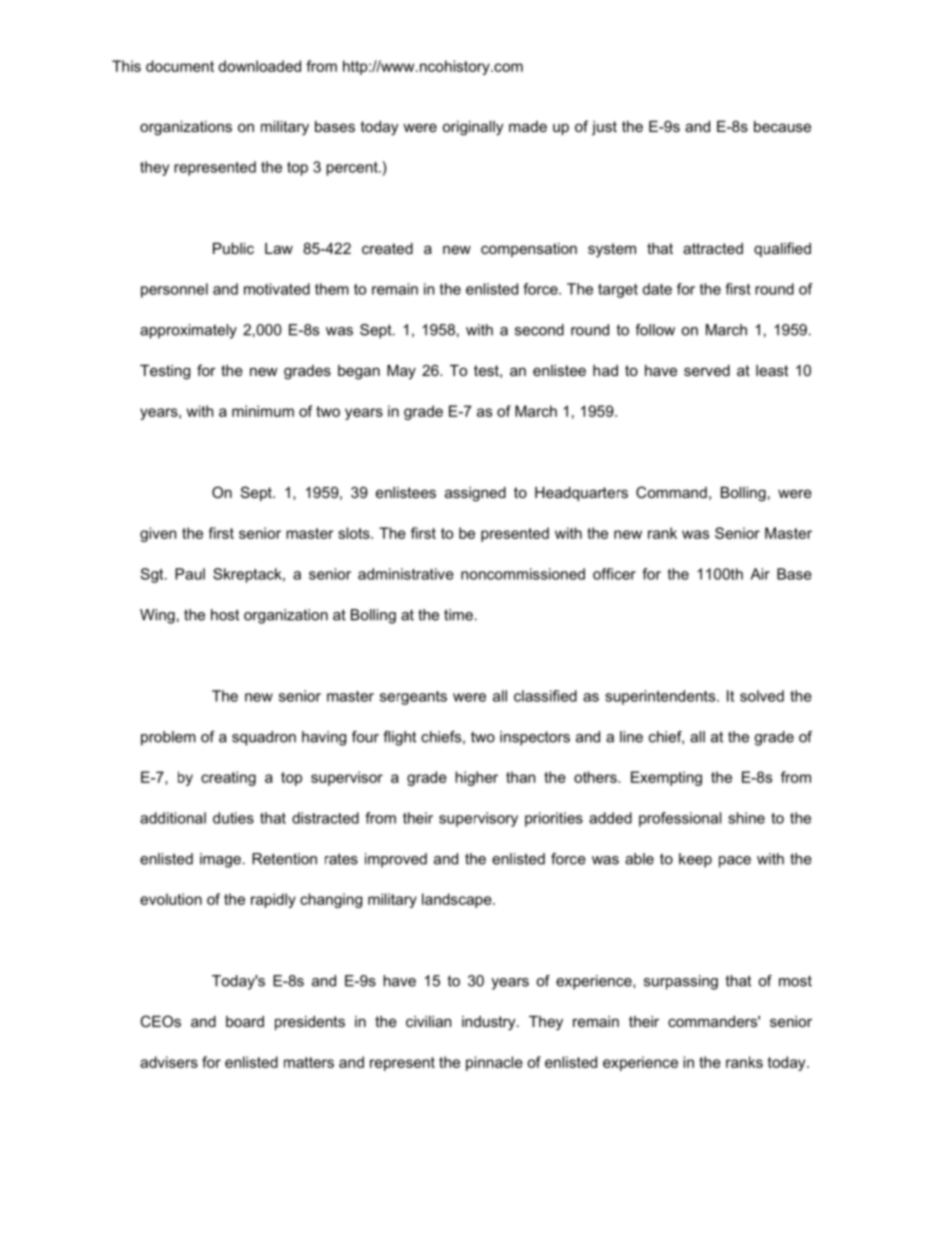  Describe the element at coordinates (473, 128) in the document. I see `originally` at that location.
